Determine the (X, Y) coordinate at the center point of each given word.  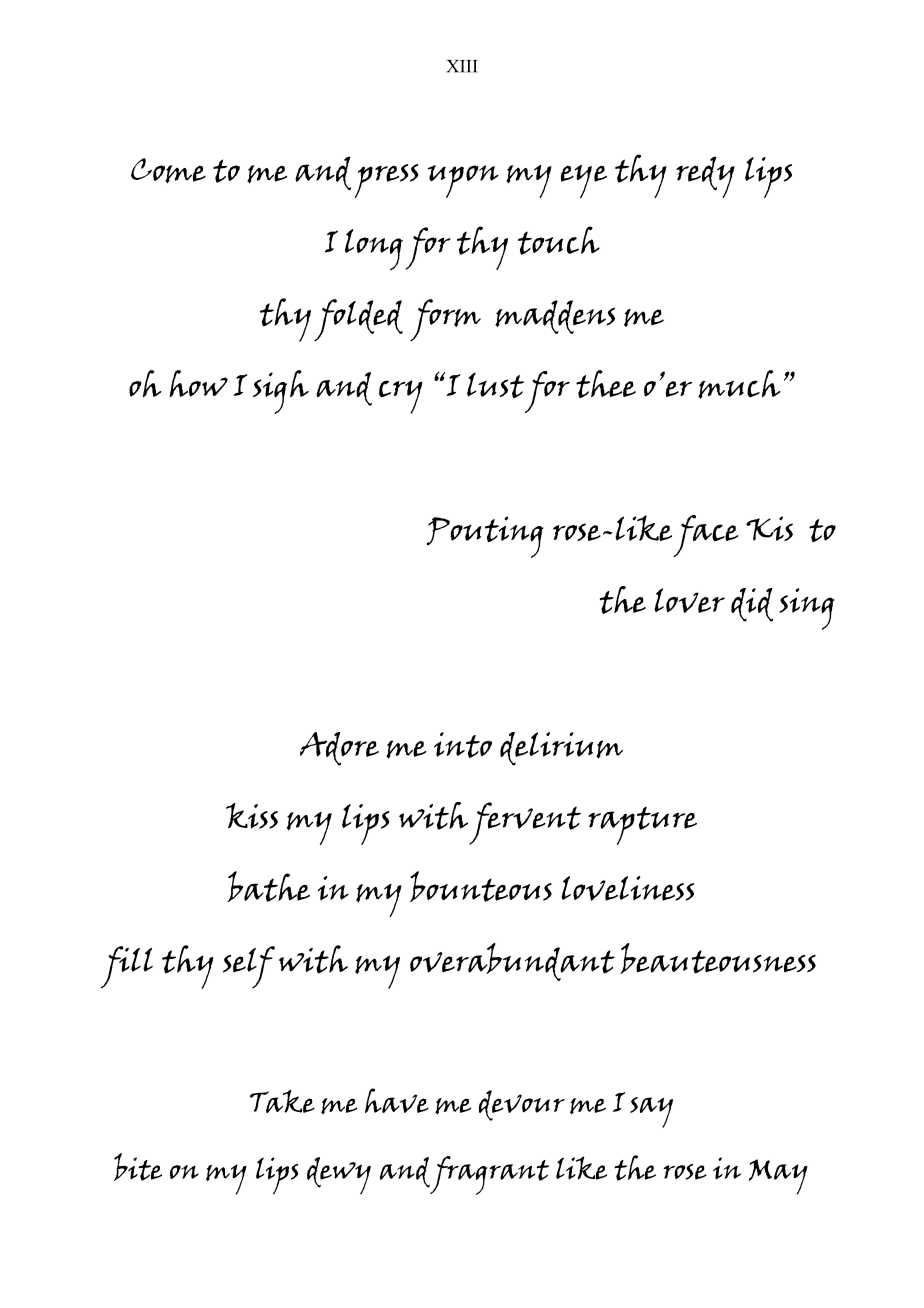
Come (168, 171)
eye (584, 181)
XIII (462, 66)
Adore (339, 749)
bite (138, 1167)
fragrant (489, 1175)
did (752, 605)
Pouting (485, 537)
